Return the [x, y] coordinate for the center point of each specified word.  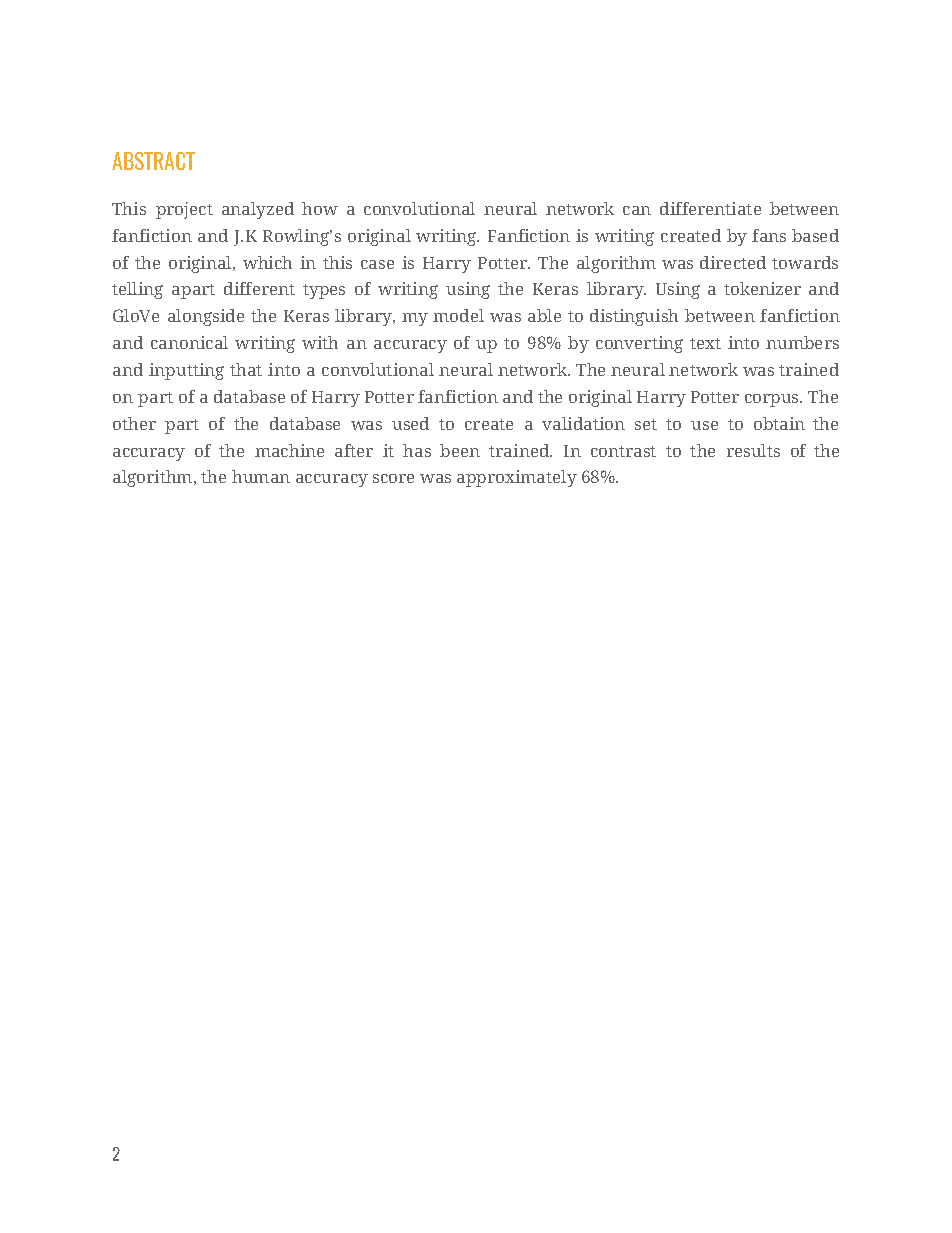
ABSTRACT [153, 161]
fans [769, 235]
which [267, 262]
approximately [517, 478]
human [261, 476]
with [320, 342]
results [753, 450]
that [246, 369]
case [377, 264]
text [705, 343]
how [320, 208]
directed [733, 262]
